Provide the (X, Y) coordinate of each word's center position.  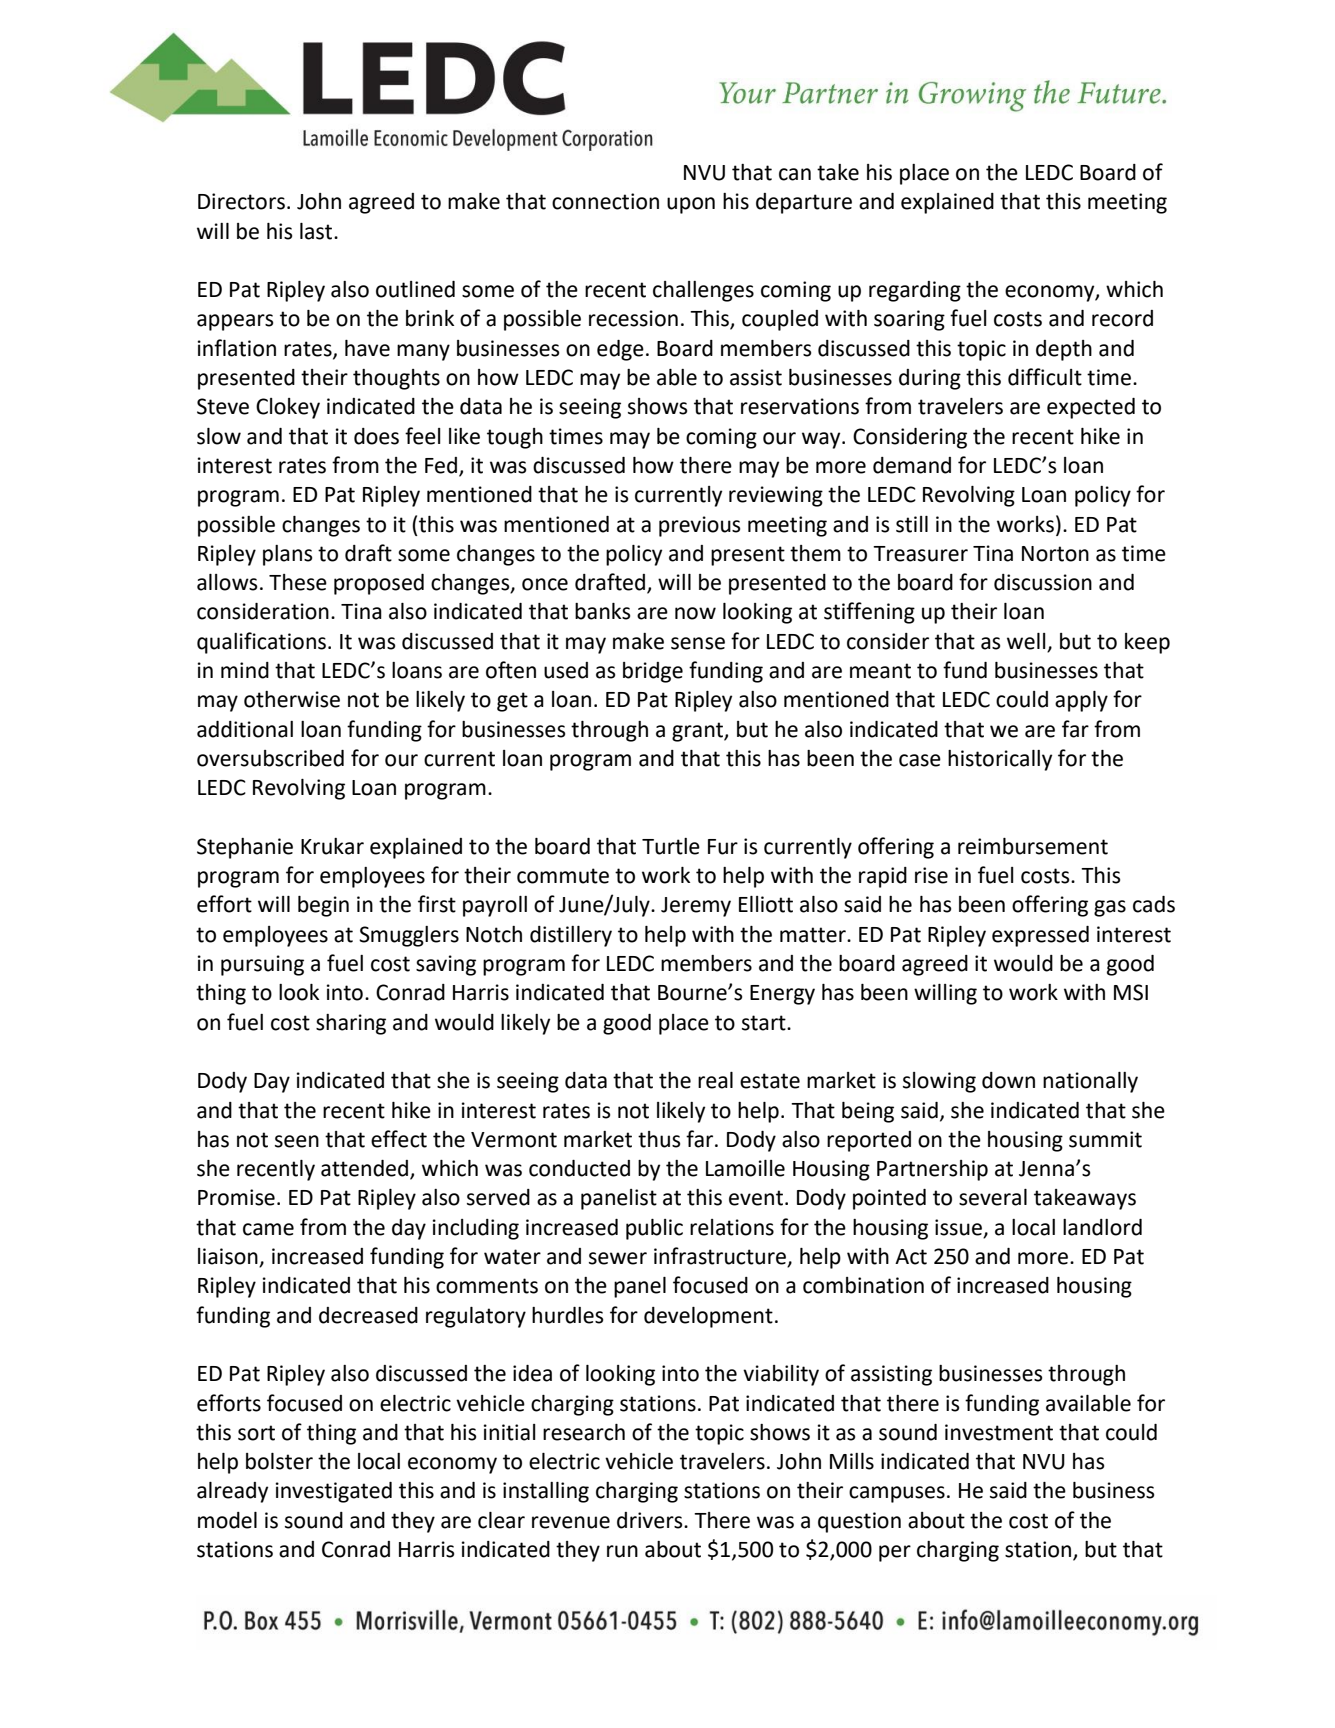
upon (691, 205)
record (1122, 318)
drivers (651, 1520)
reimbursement (1033, 846)
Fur (723, 847)
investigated (334, 1492)
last (317, 231)
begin (323, 906)
